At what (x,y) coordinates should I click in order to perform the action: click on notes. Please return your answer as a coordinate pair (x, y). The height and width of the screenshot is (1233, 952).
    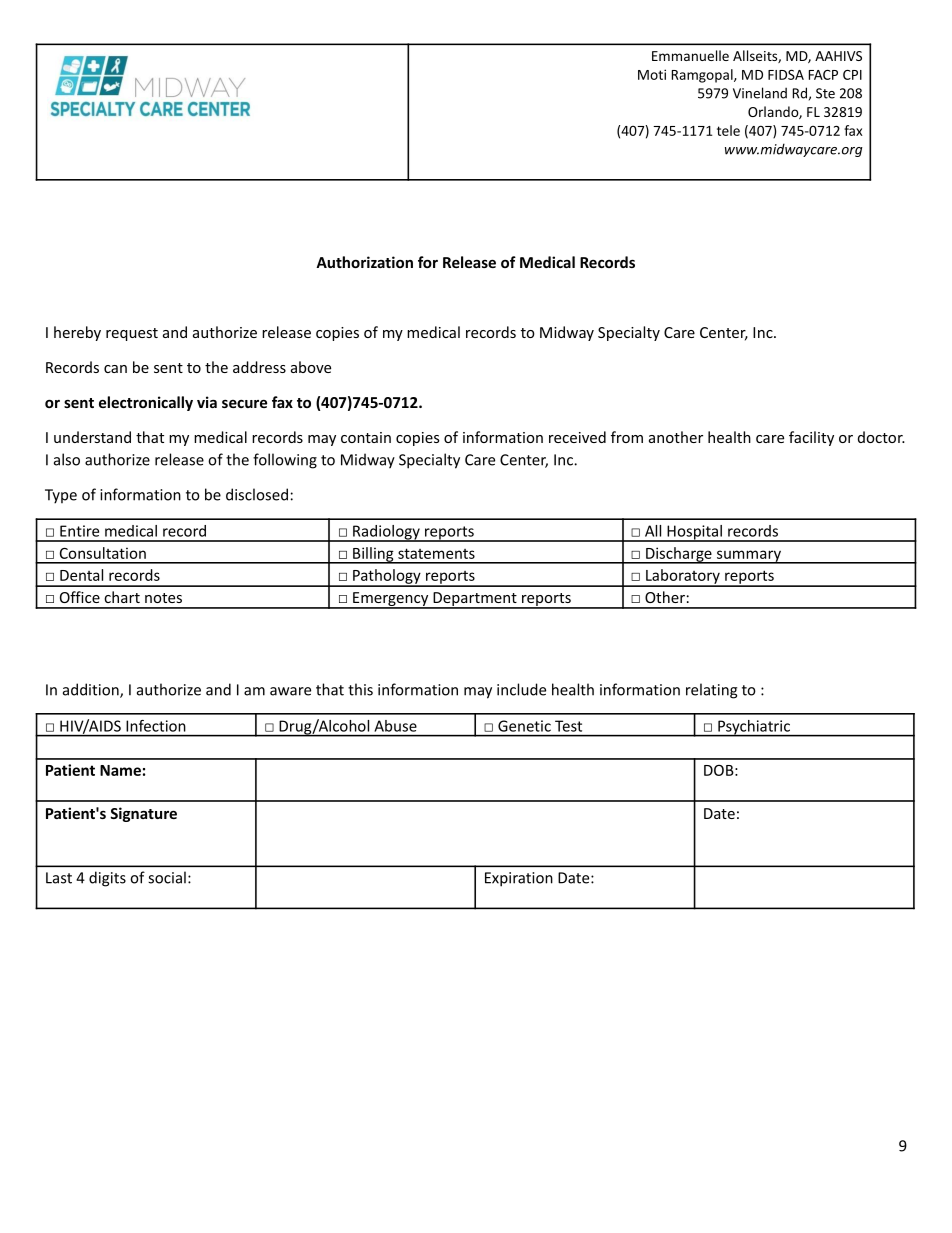
    Looking at the image, I should click on (163, 598).
